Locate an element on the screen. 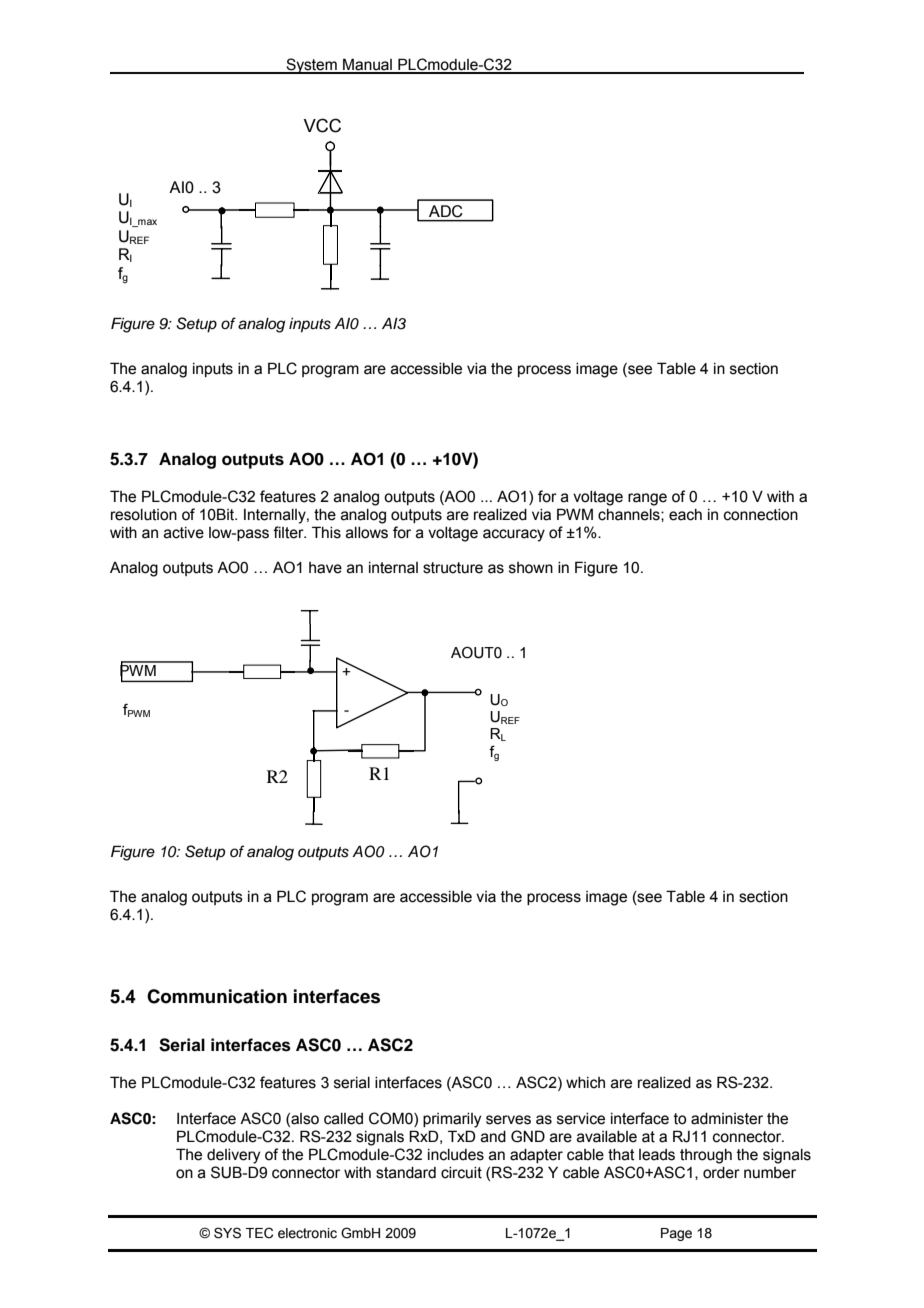 Image resolution: width=924 pixels, height=1308 pixels. System is located at coordinates (311, 66).
